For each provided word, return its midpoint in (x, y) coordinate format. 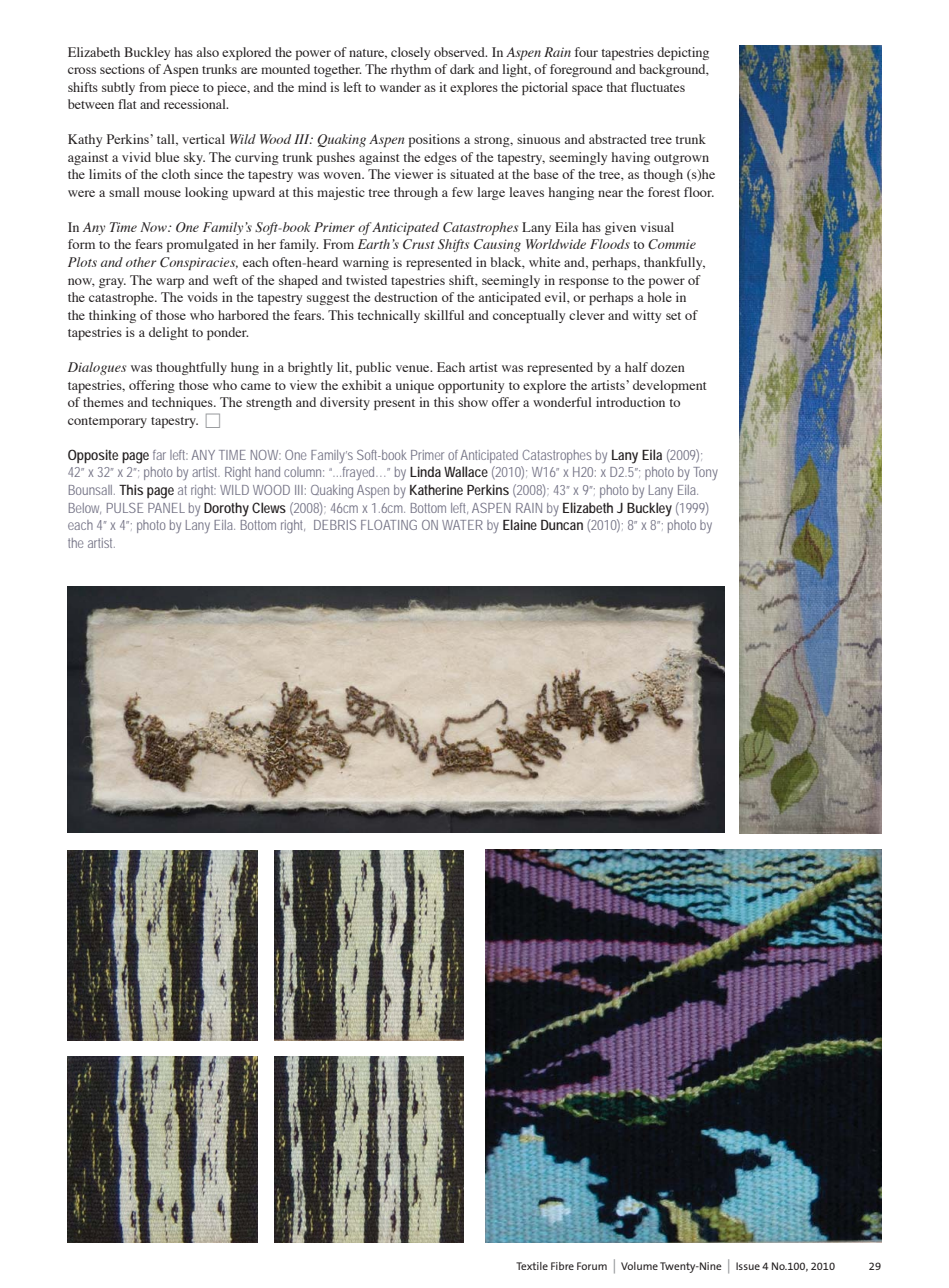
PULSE (125, 508)
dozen (668, 367)
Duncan (562, 525)
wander (400, 87)
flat (127, 104)
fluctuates (658, 87)
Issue (748, 1266)
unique (415, 386)
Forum (592, 1266)
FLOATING (389, 525)
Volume (639, 1266)
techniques (183, 403)
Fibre (562, 1266)
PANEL (166, 508)
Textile (532, 1266)
